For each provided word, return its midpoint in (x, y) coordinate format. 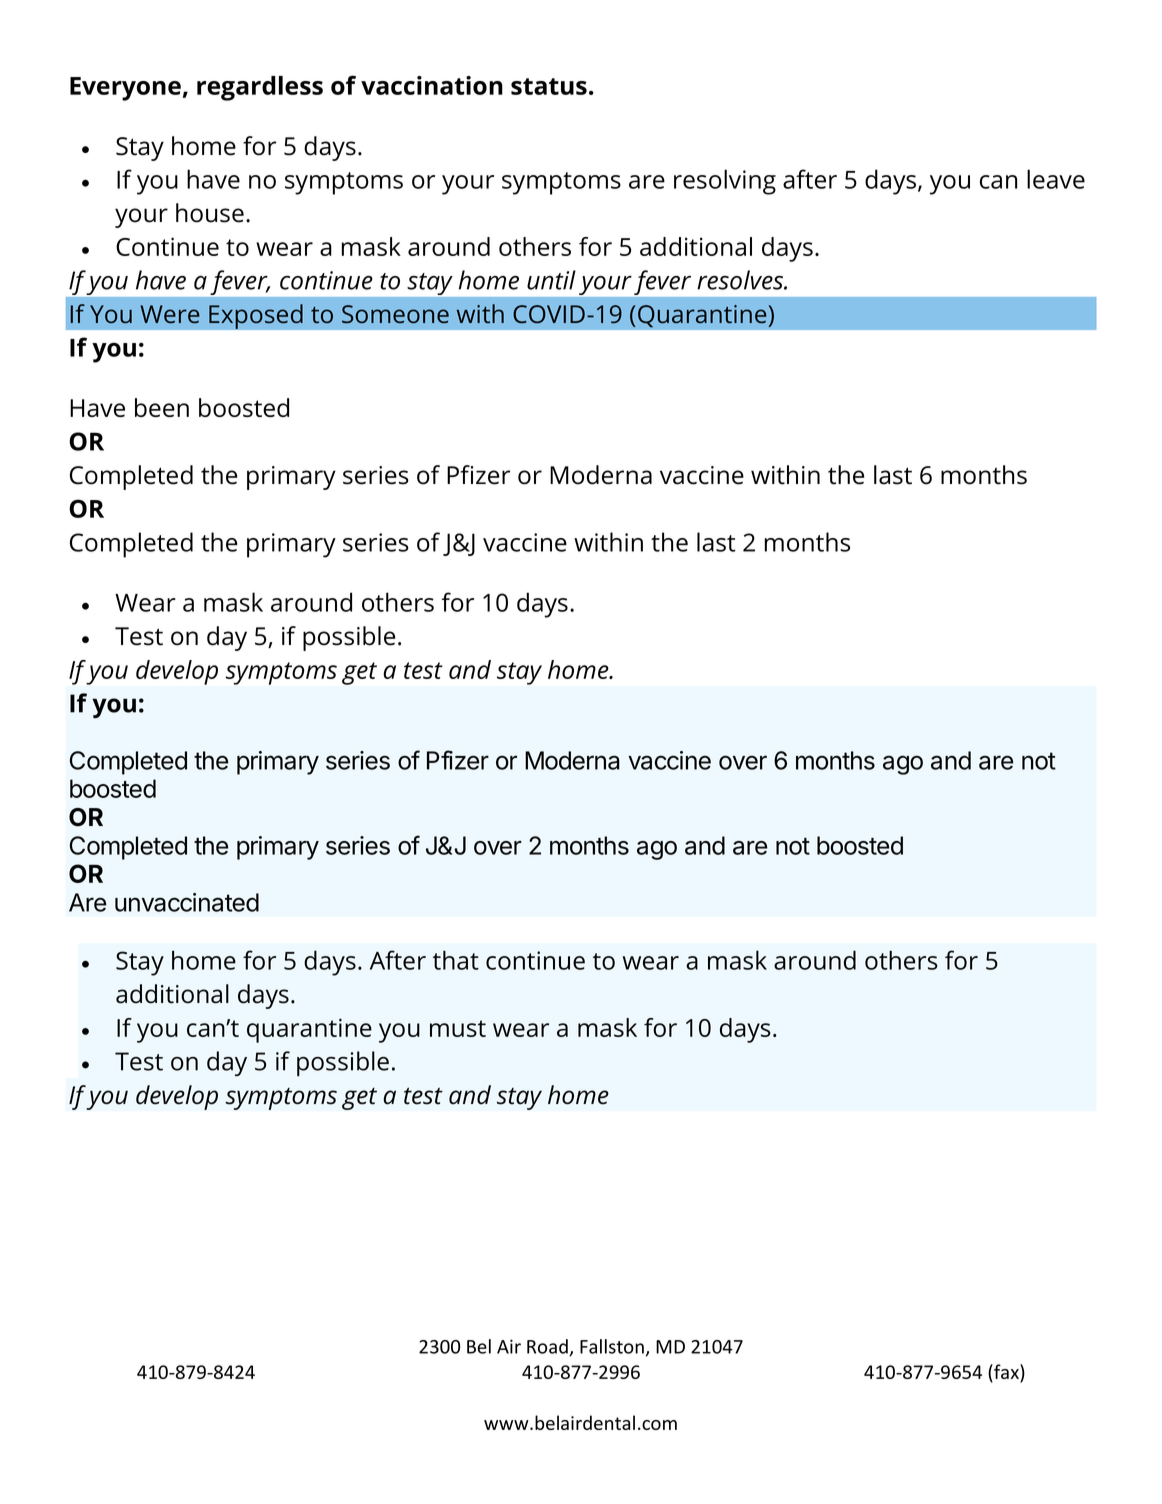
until (551, 280)
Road (548, 1347)
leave (1056, 179)
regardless (260, 88)
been (162, 407)
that (456, 960)
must (458, 1028)
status (549, 86)
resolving (725, 182)
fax (1006, 1371)
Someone (395, 314)
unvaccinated (187, 902)
